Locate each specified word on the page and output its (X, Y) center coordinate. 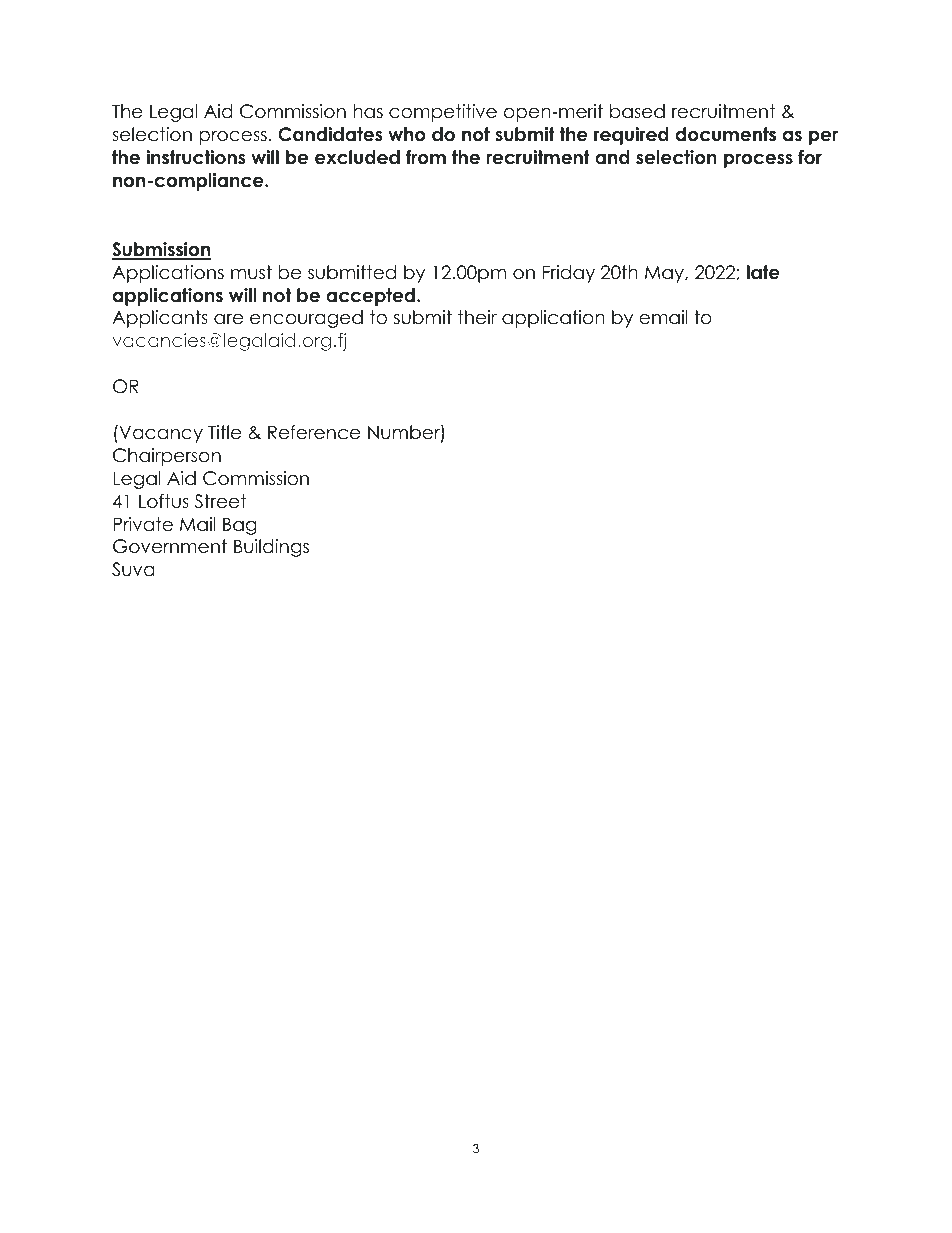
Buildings (271, 548)
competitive (443, 113)
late (763, 272)
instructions (195, 157)
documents (726, 134)
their (477, 317)
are (228, 319)
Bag (240, 526)
